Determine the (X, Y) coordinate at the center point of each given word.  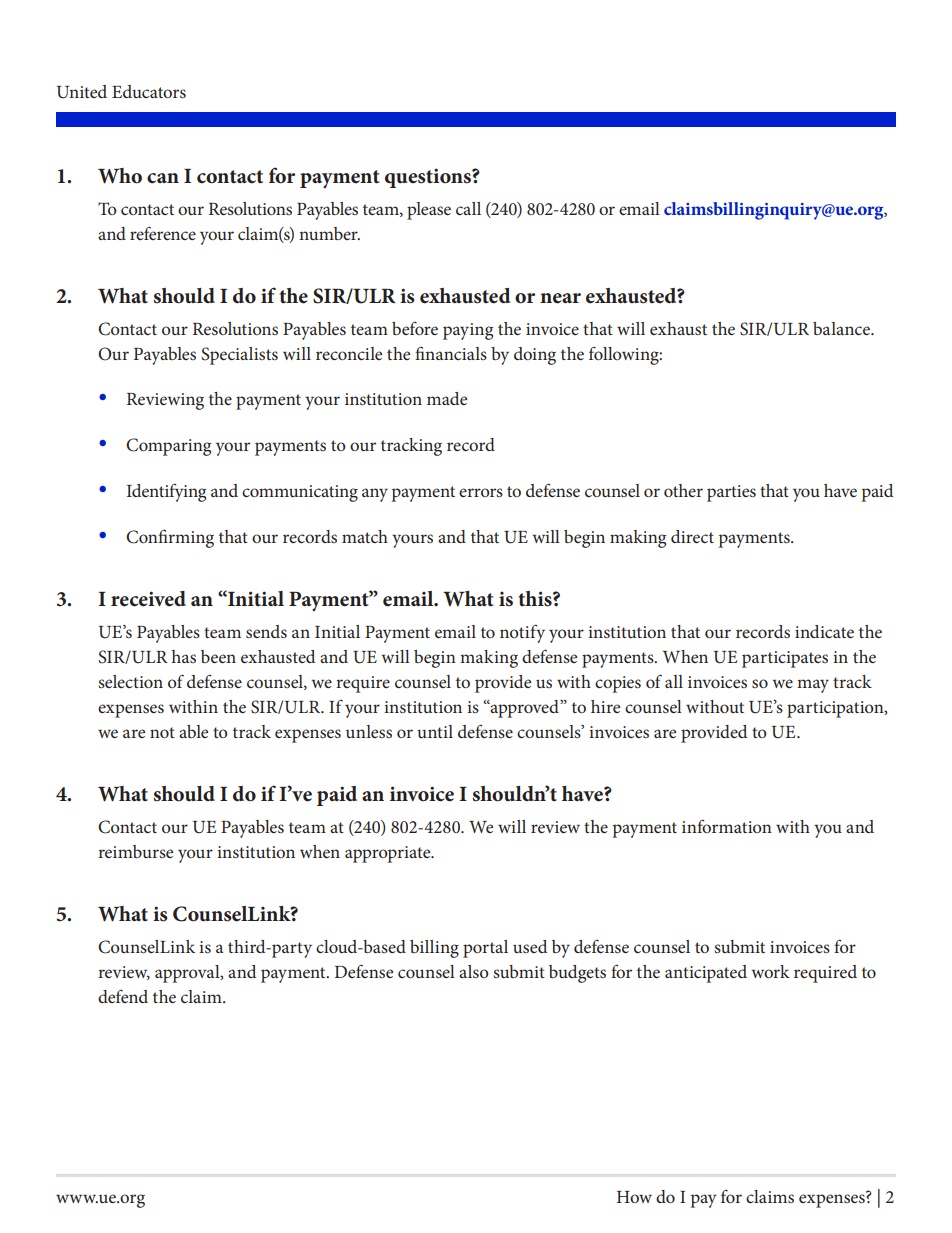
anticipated (706, 974)
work (770, 971)
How (634, 1197)
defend (123, 996)
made (447, 398)
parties (731, 493)
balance (842, 328)
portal (485, 949)
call (468, 208)
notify (522, 633)
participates (785, 659)
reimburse (135, 851)
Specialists (240, 356)
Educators (149, 91)
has (184, 656)
